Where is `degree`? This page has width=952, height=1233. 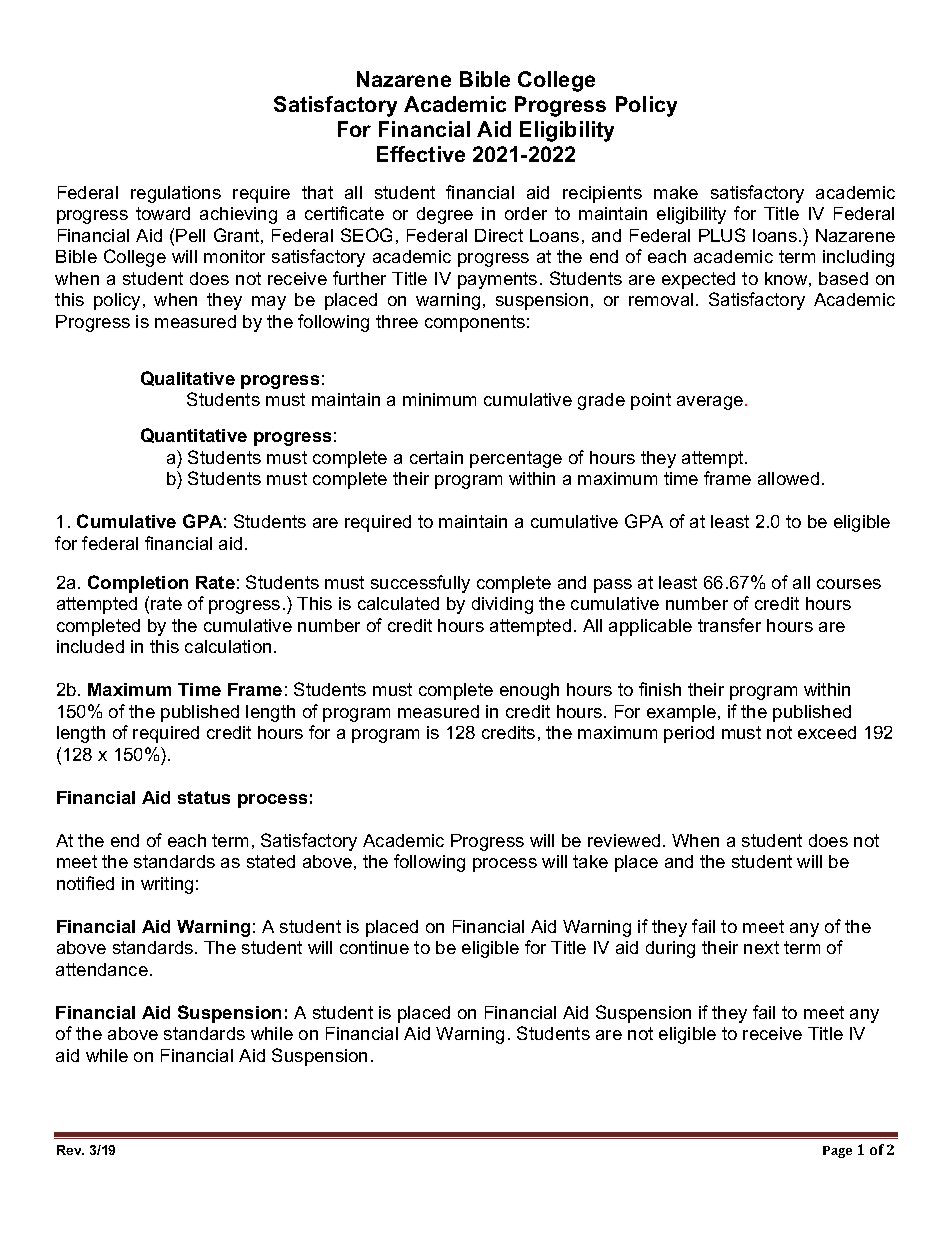
degree is located at coordinates (445, 215).
